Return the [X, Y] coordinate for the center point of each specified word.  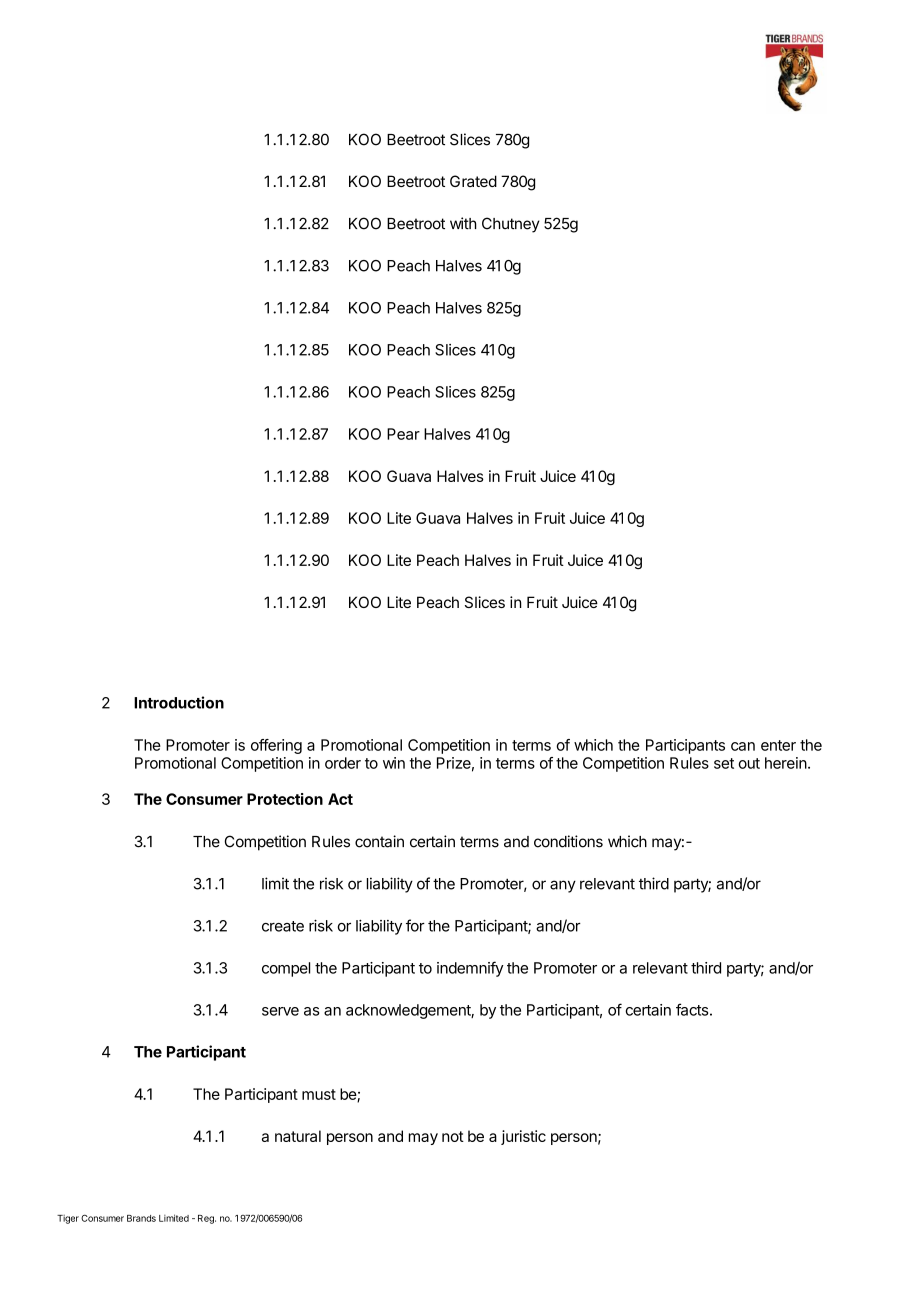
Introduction [179, 702]
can [743, 746]
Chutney [511, 225]
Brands [141, 1218]
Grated [473, 181]
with [463, 223]
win [394, 763]
